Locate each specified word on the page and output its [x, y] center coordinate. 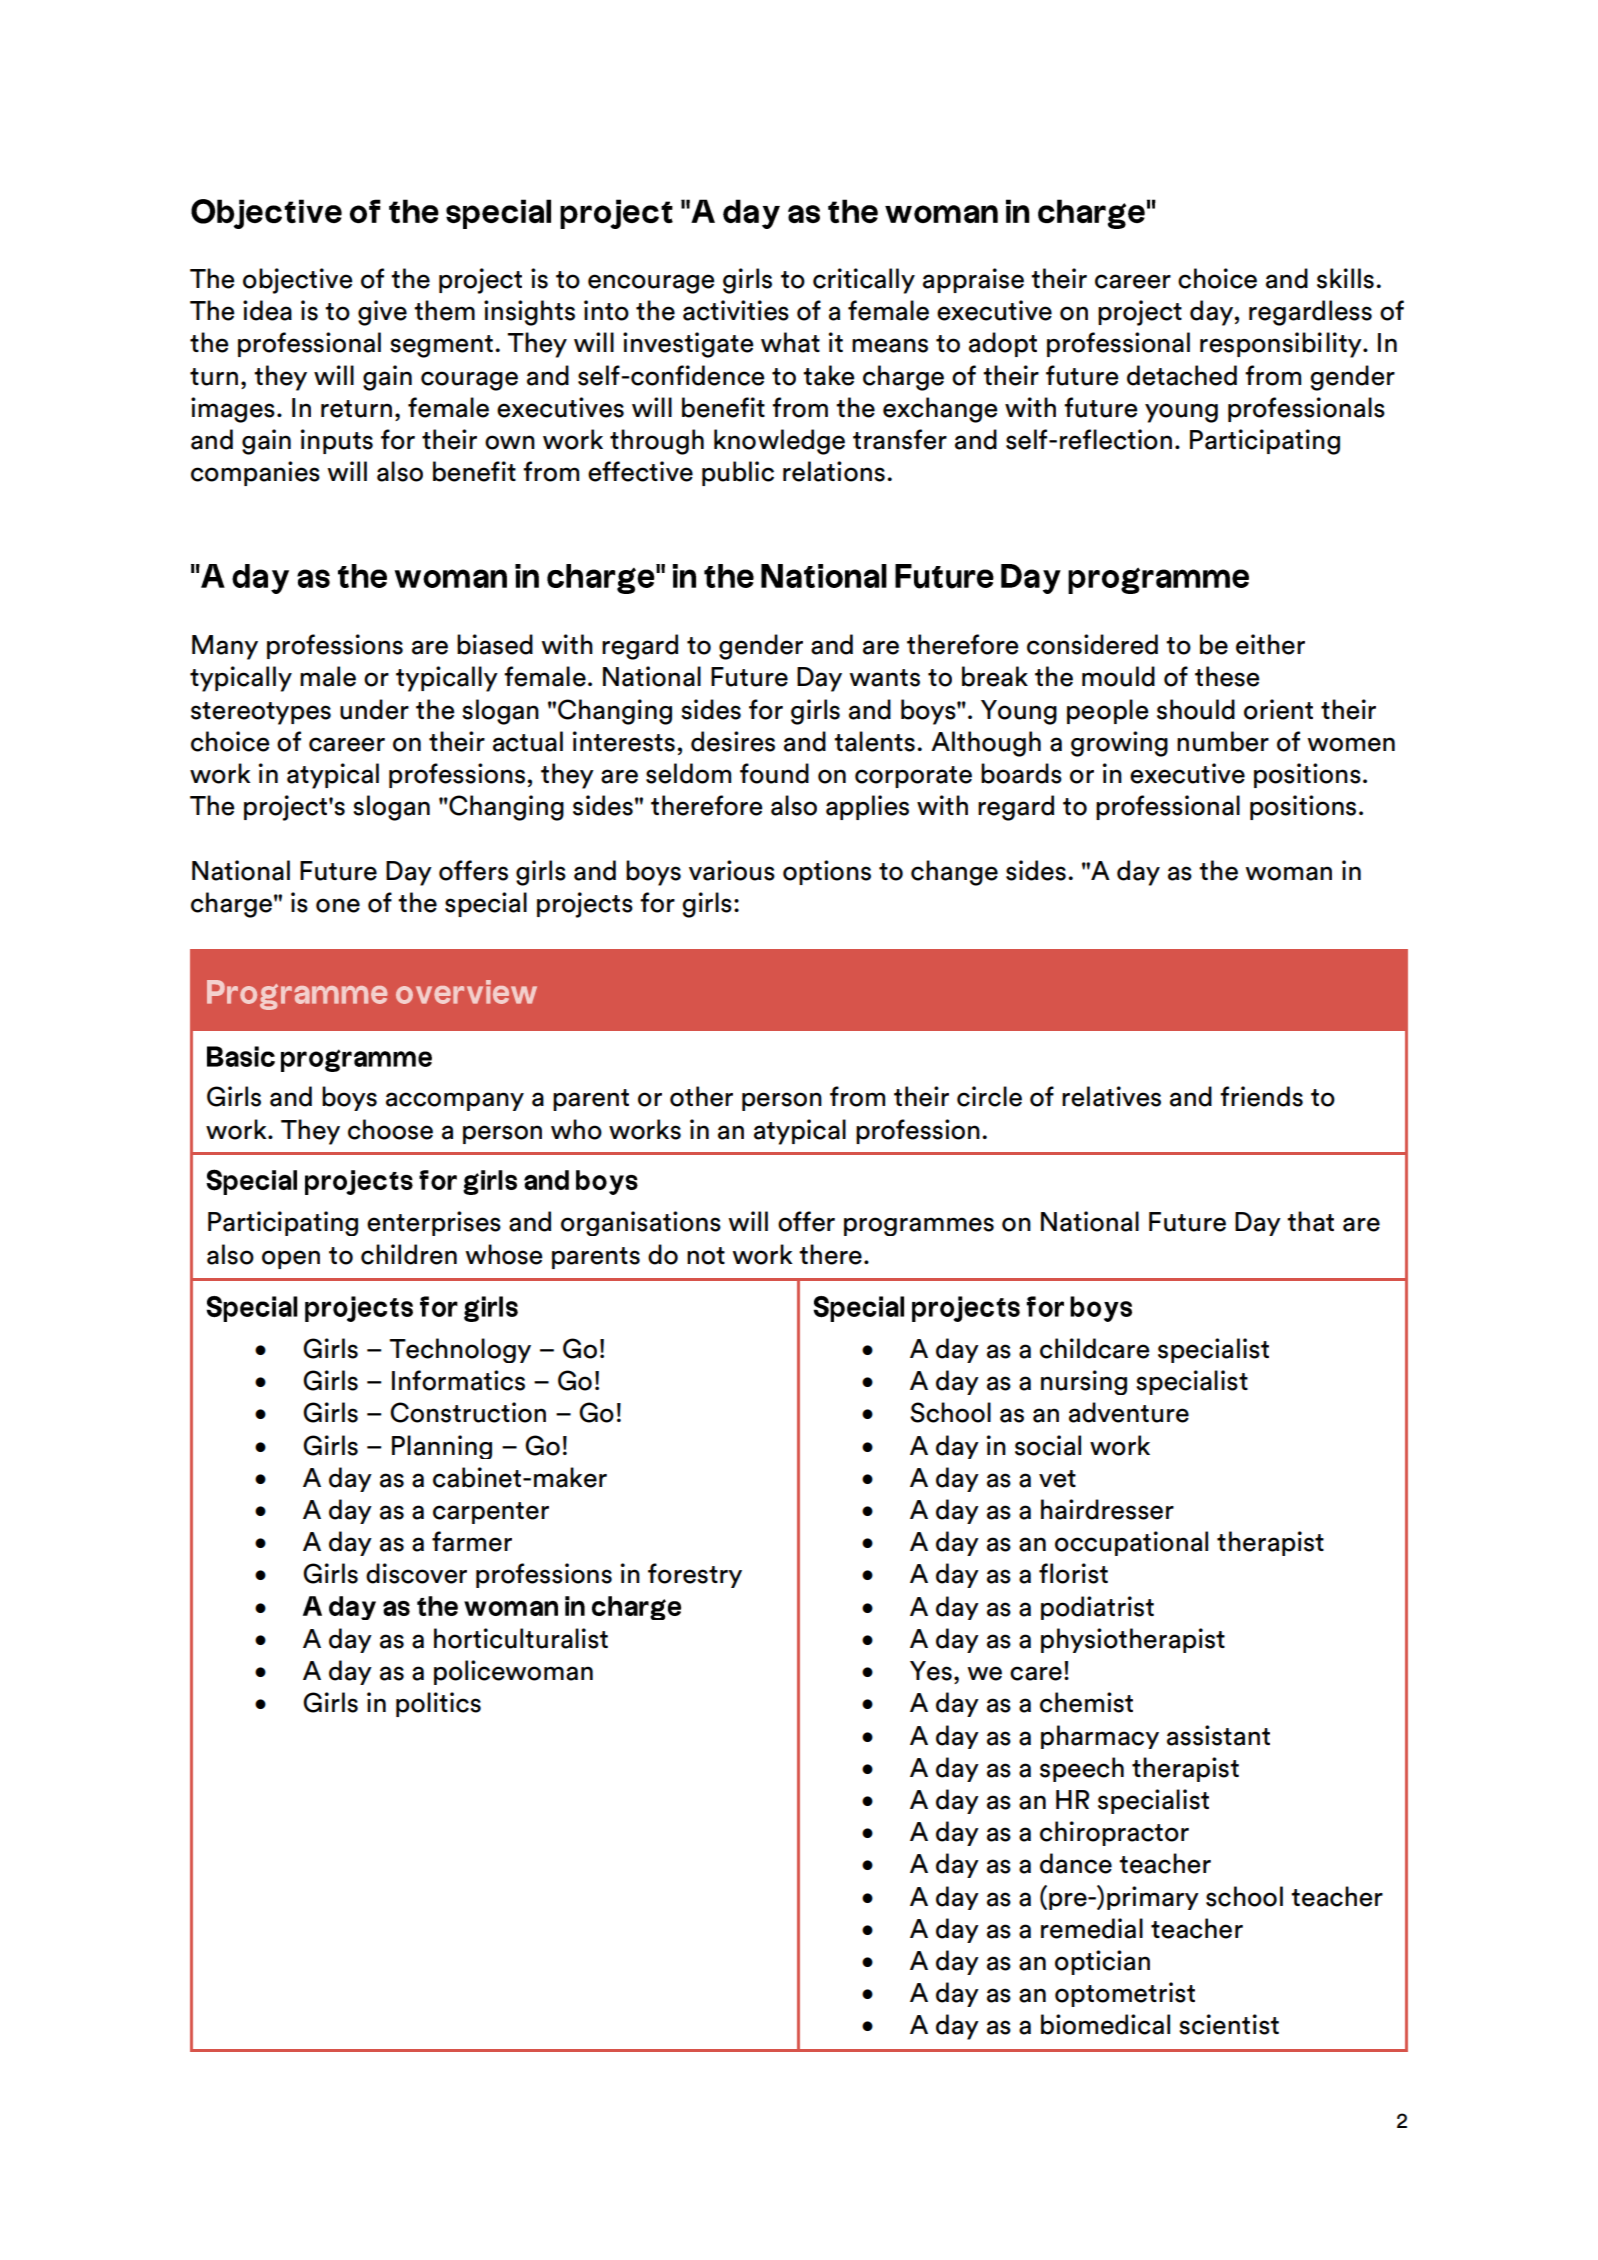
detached [1182, 375]
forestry [695, 1575]
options [827, 872]
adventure [1129, 1412]
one [338, 905]
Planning [442, 1447]
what [790, 342]
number [1223, 741]
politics [438, 1704]
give [382, 313]
